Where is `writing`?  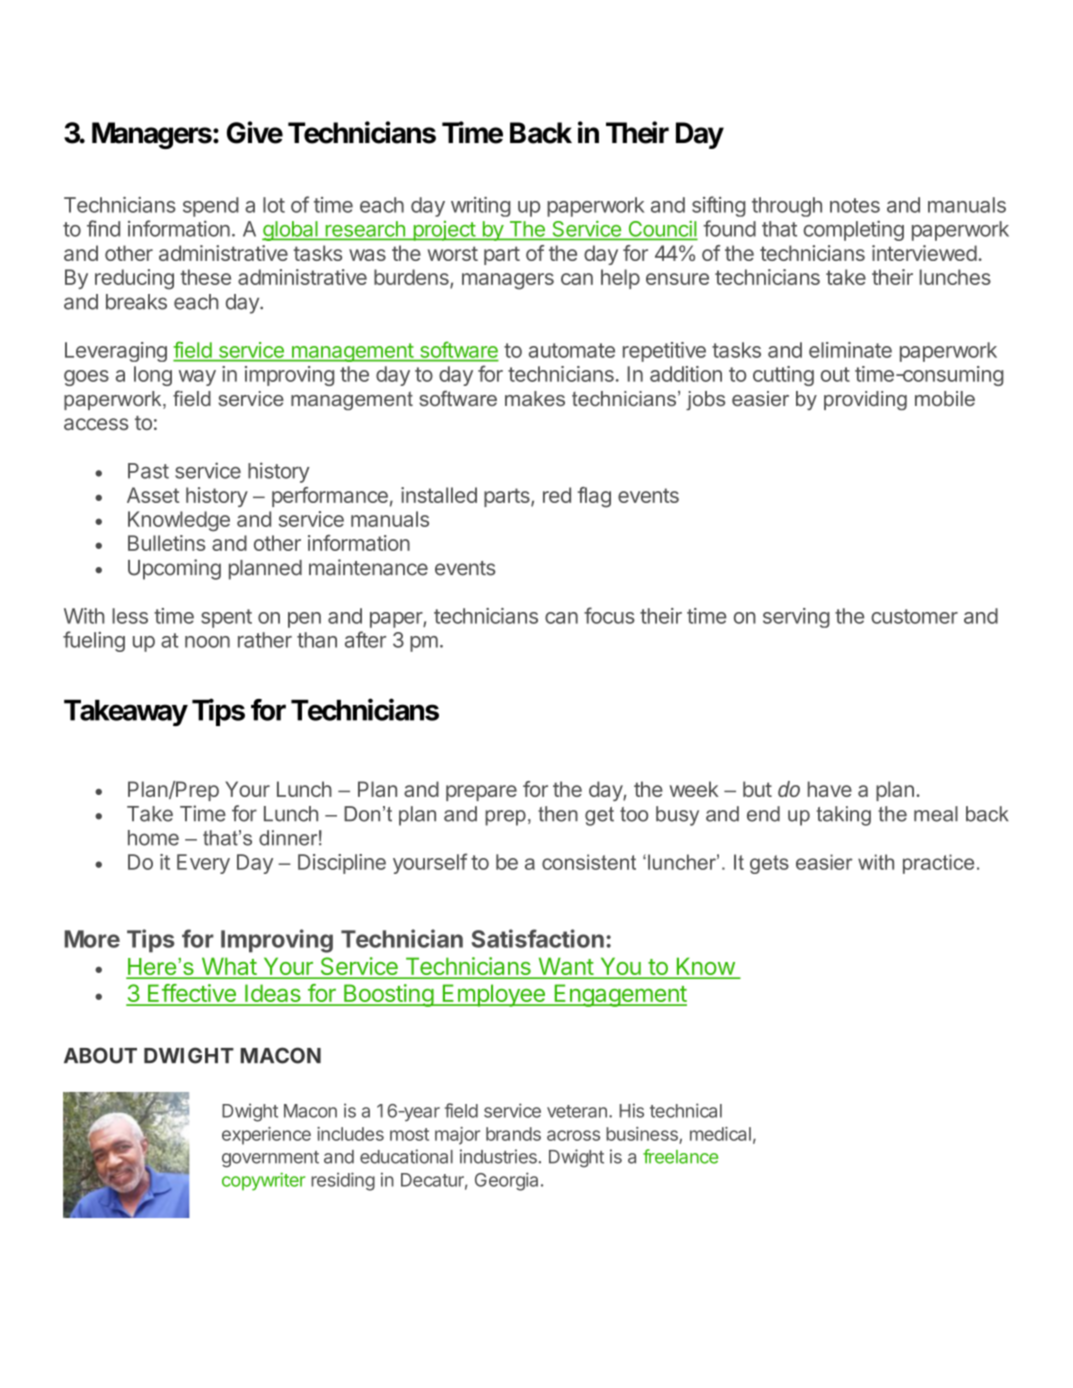 writing is located at coordinates (481, 207).
